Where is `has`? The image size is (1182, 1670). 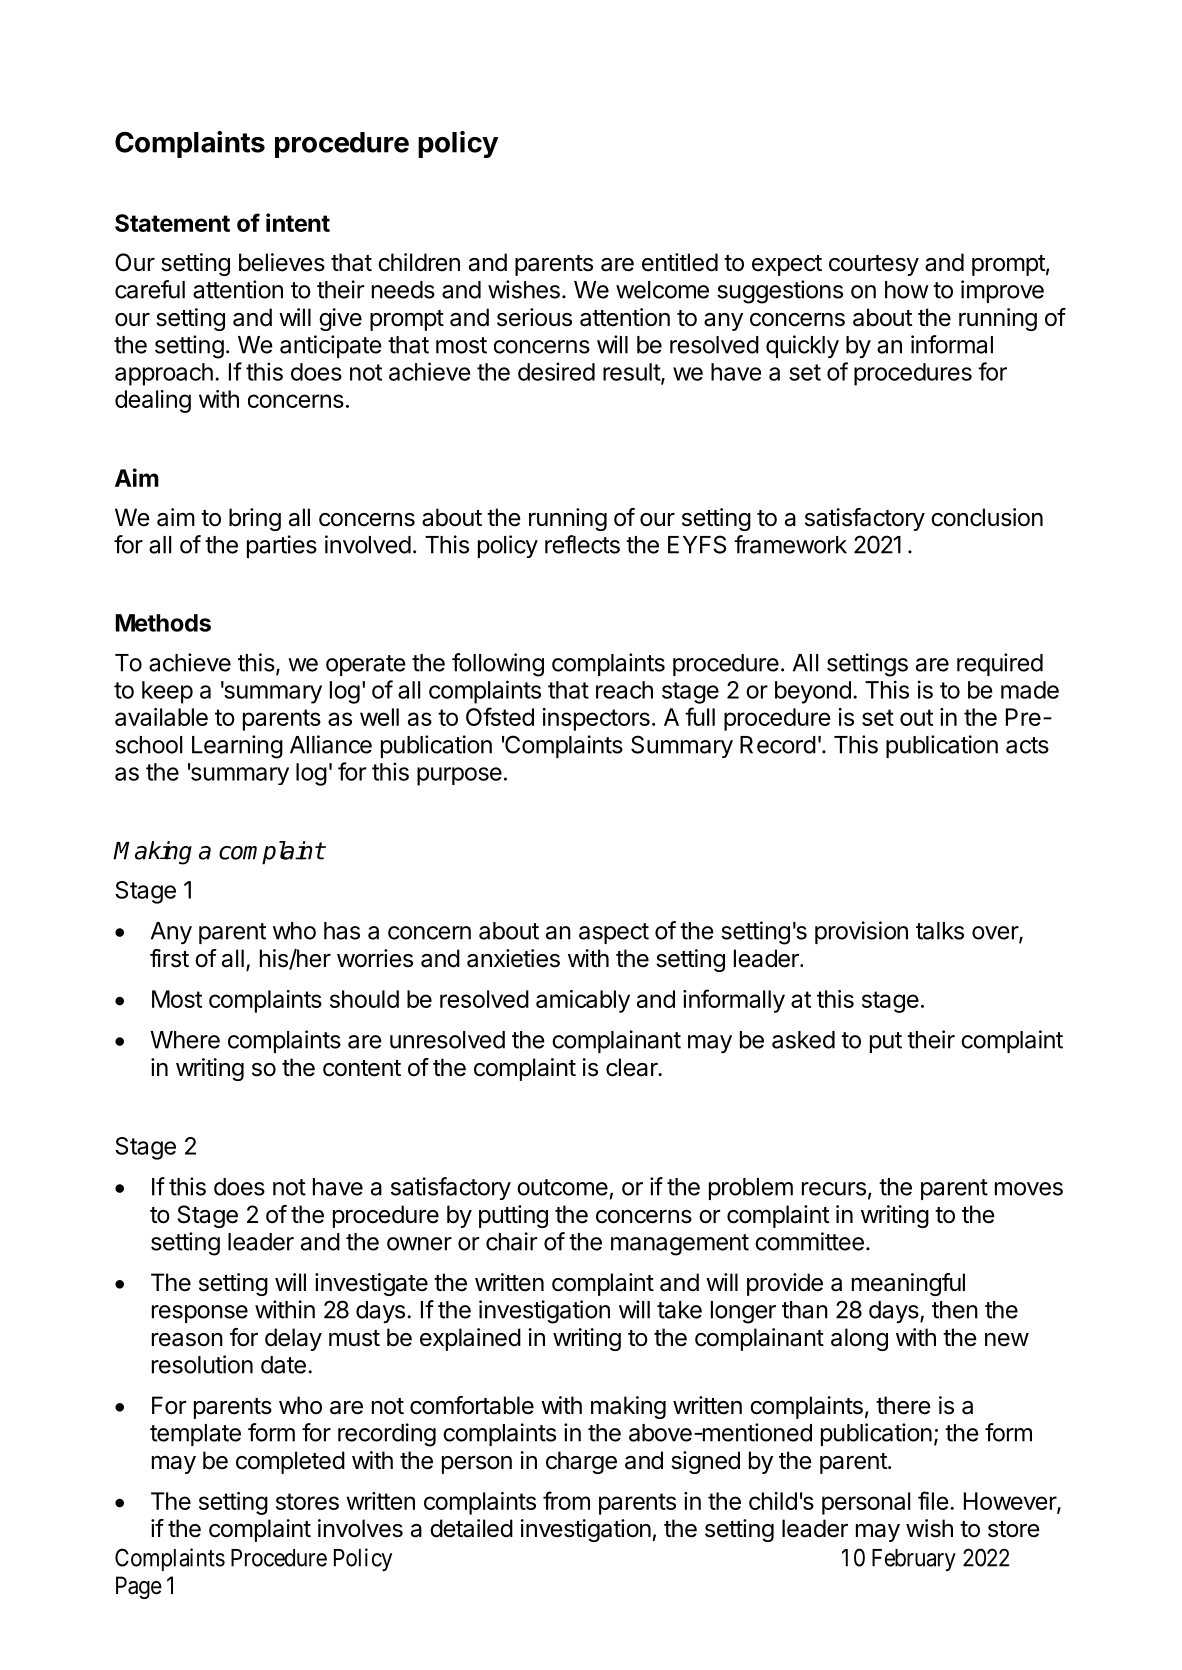 has is located at coordinates (342, 931).
